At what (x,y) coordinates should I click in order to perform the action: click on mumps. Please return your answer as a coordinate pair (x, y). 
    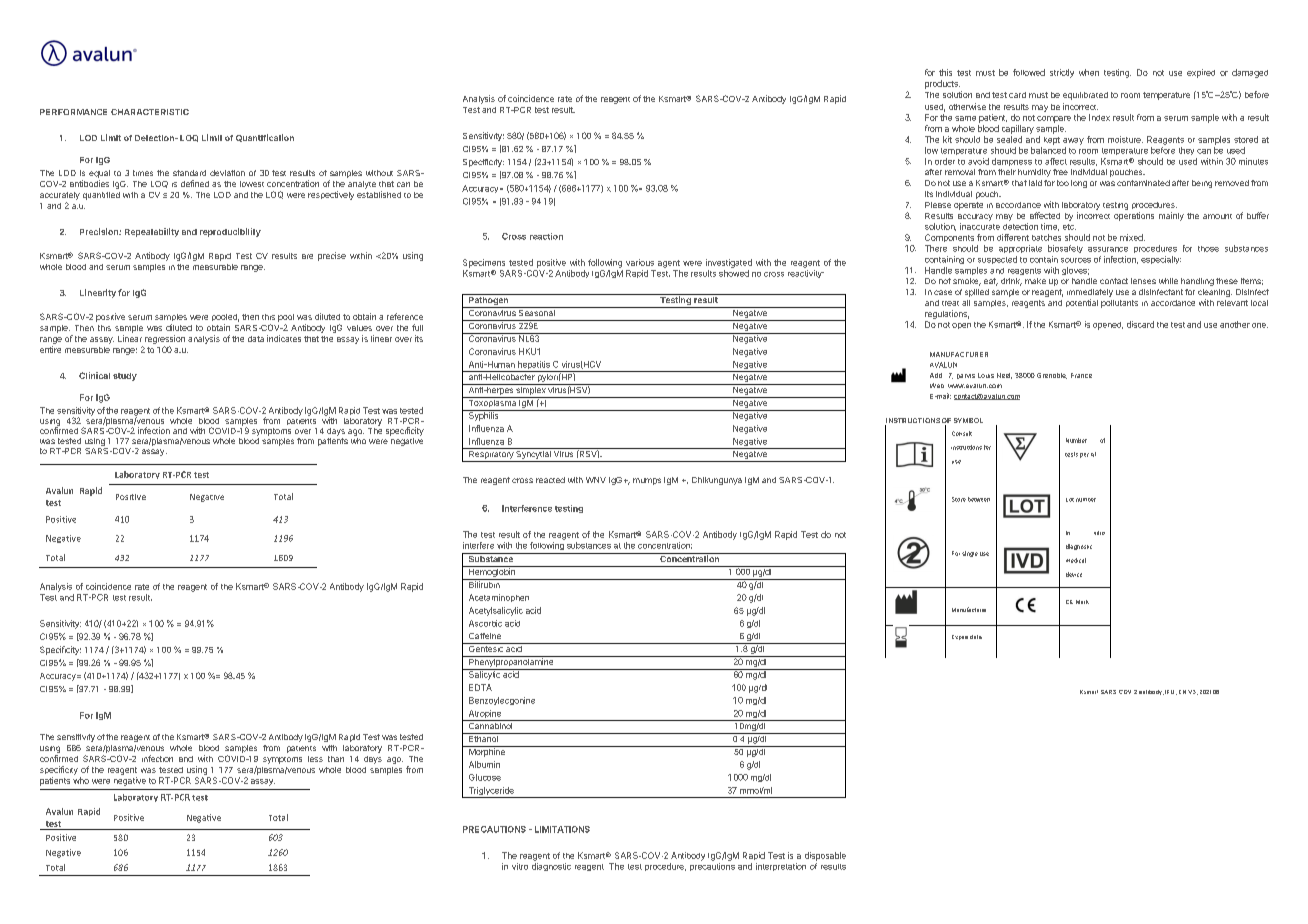
    Looking at the image, I should click on (647, 481).
